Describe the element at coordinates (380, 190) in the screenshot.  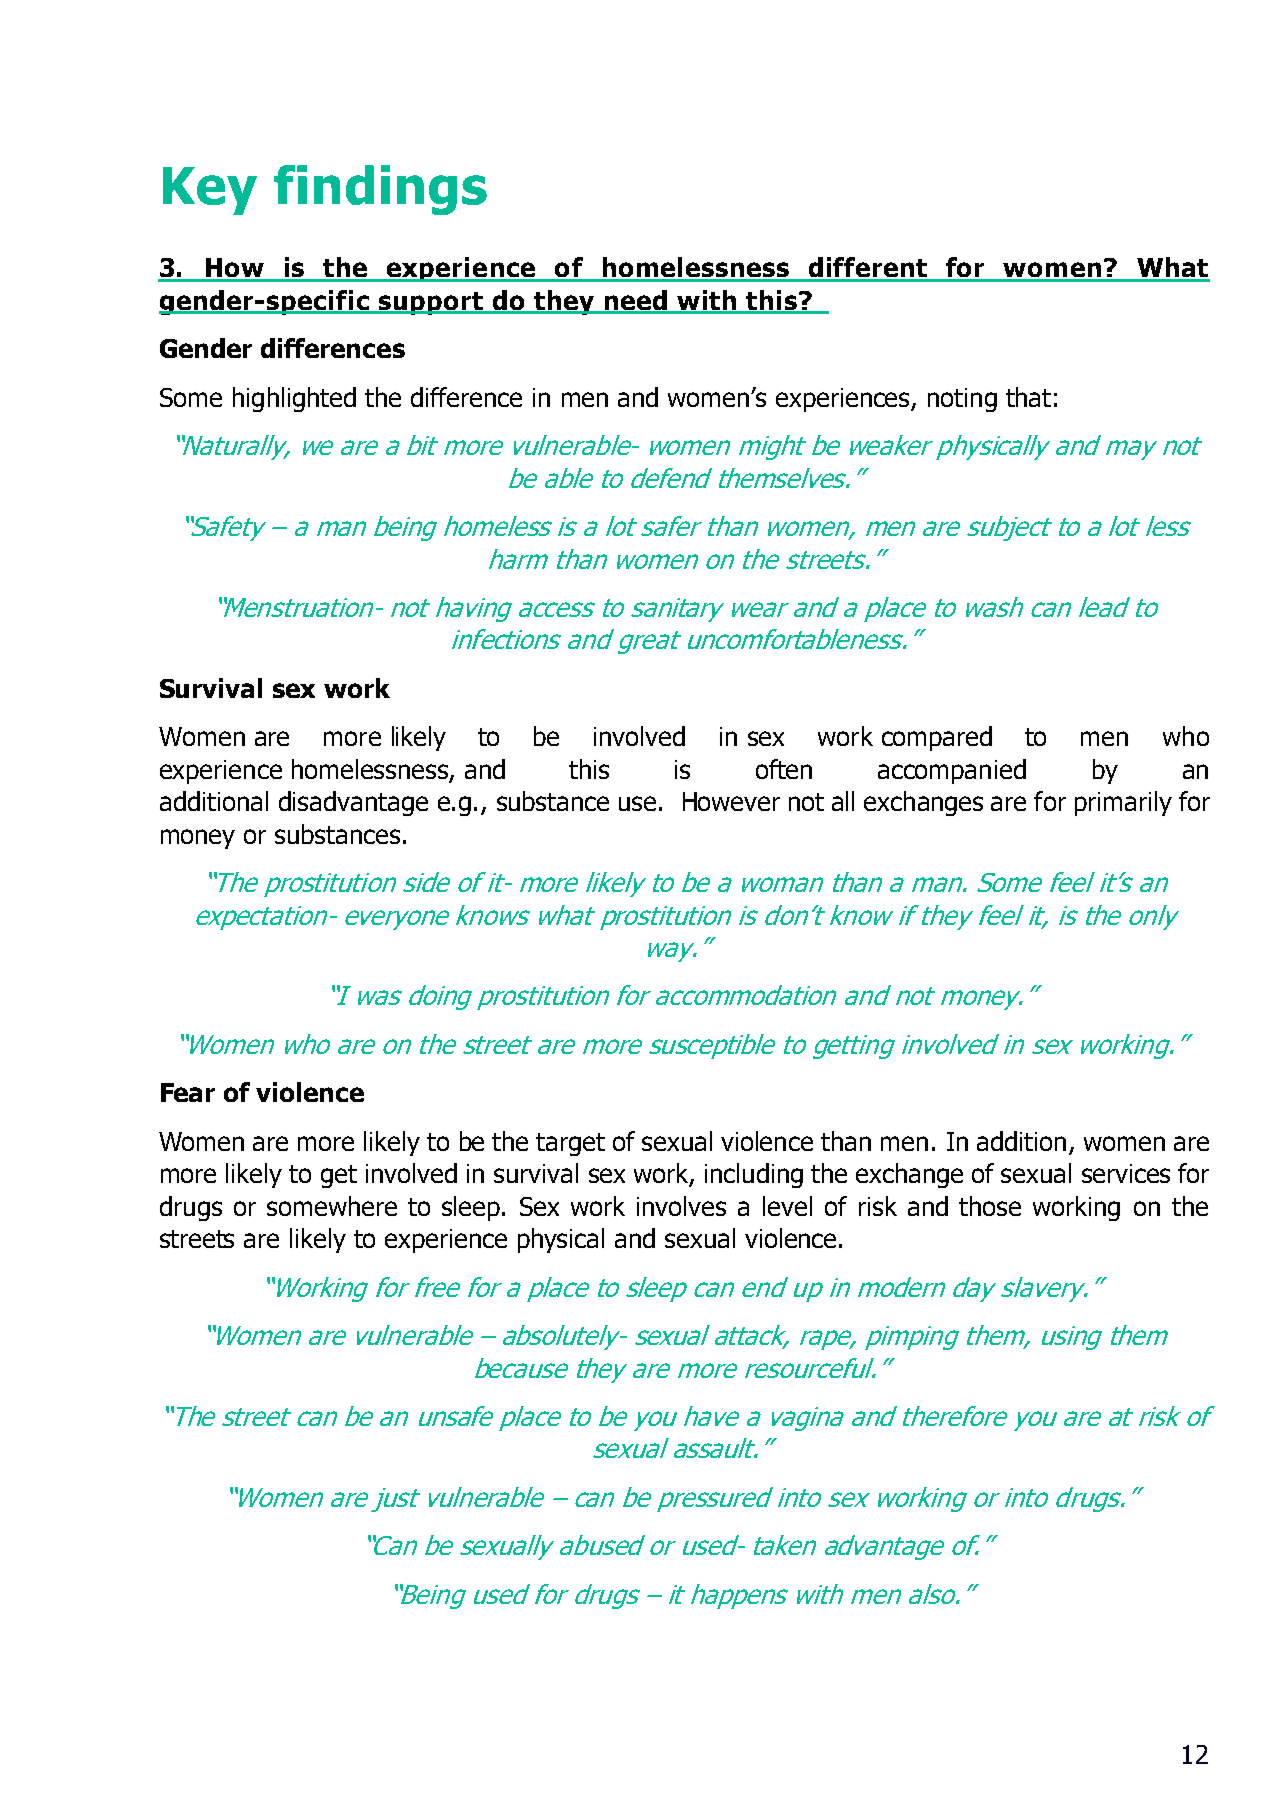
I see `findings` at that location.
